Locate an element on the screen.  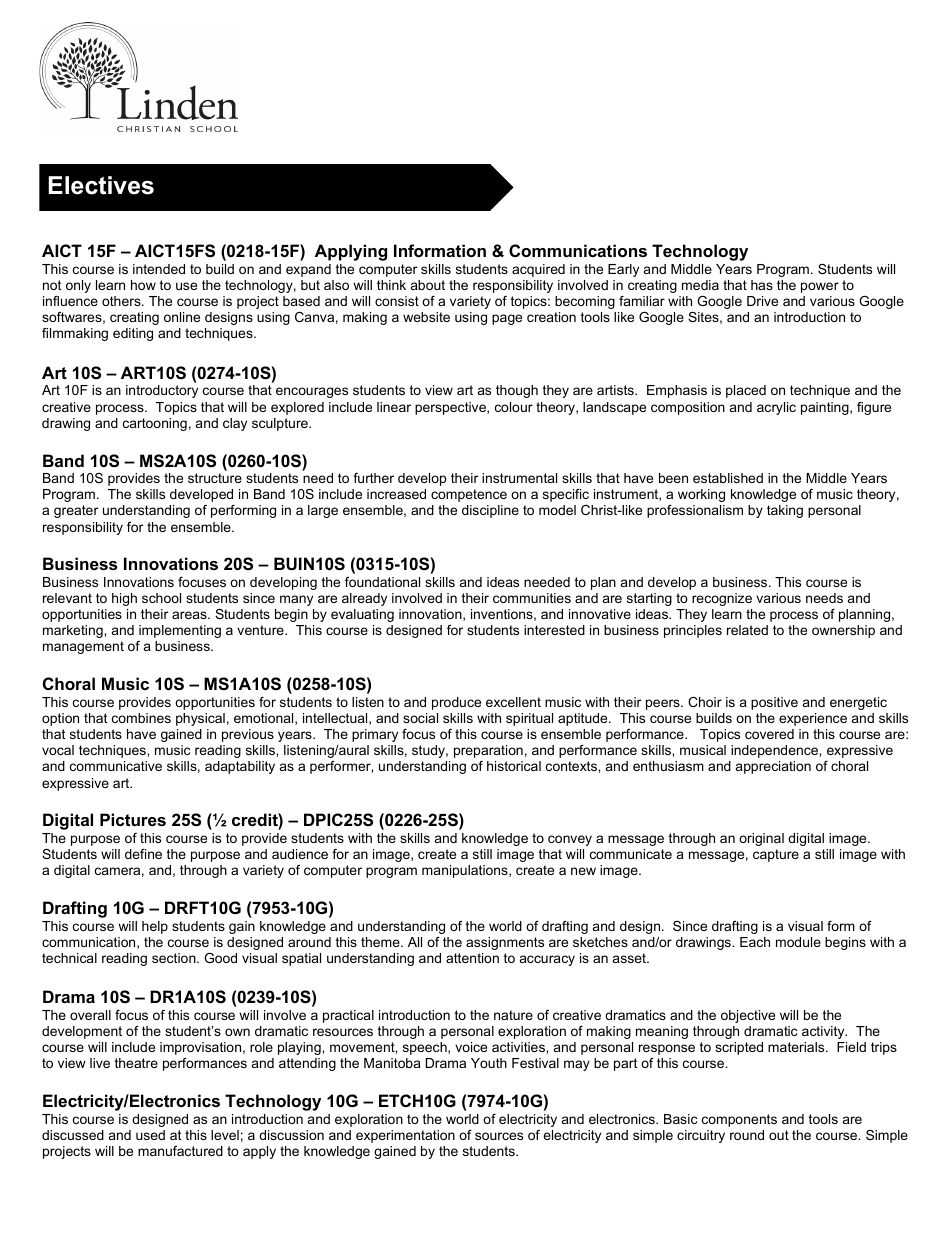
Electives is located at coordinates (101, 185).
